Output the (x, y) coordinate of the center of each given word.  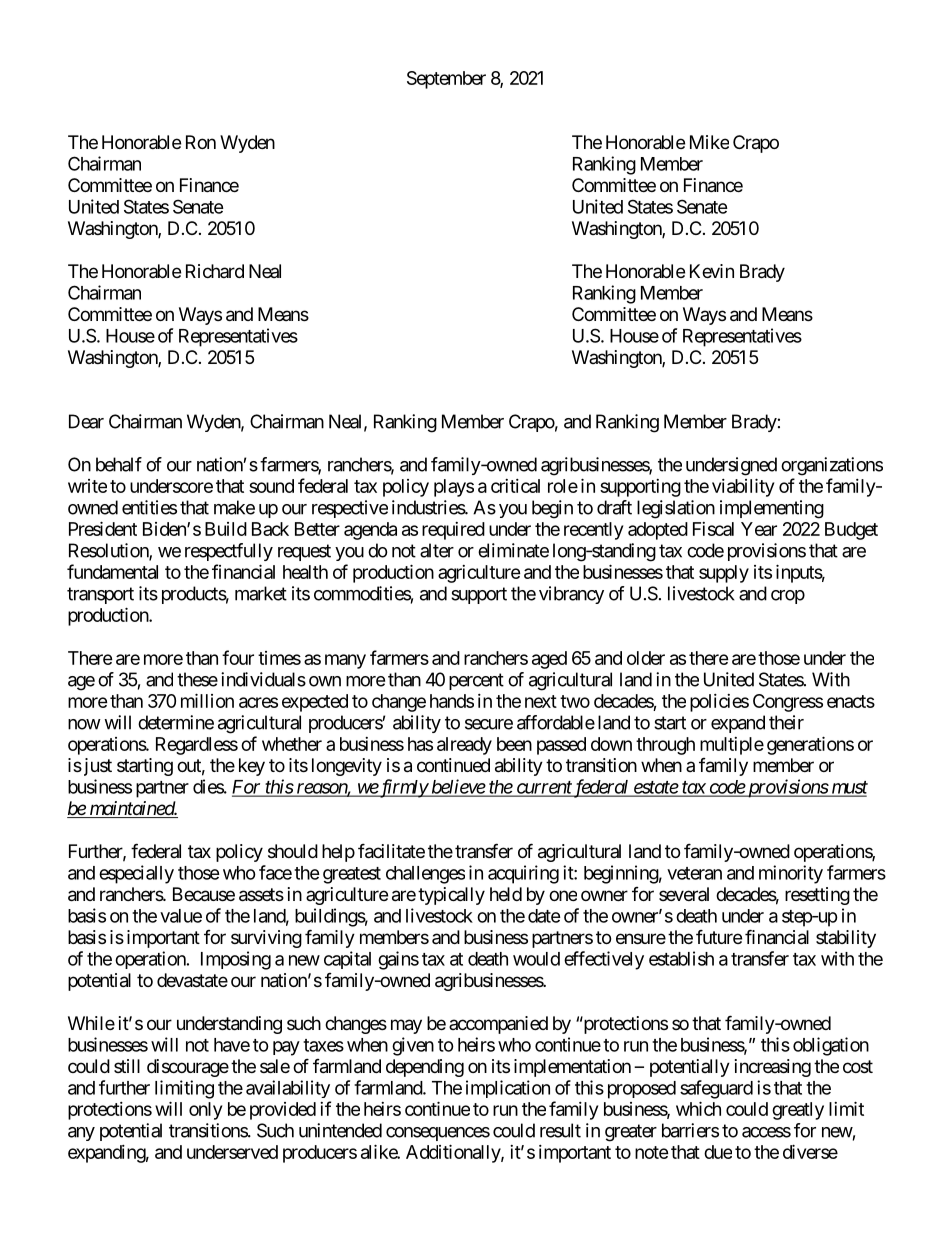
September (446, 80)
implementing (772, 509)
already (464, 746)
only (205, 1111)
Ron (201, 142)
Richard (215, 271)
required (453, 531)
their (786, 722)
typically (451, 896)
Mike (709, 142)
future (719, 936)
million (207, 700)
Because (204, 894)
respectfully (229, 552)
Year (759, 529)
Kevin (712, 271)
